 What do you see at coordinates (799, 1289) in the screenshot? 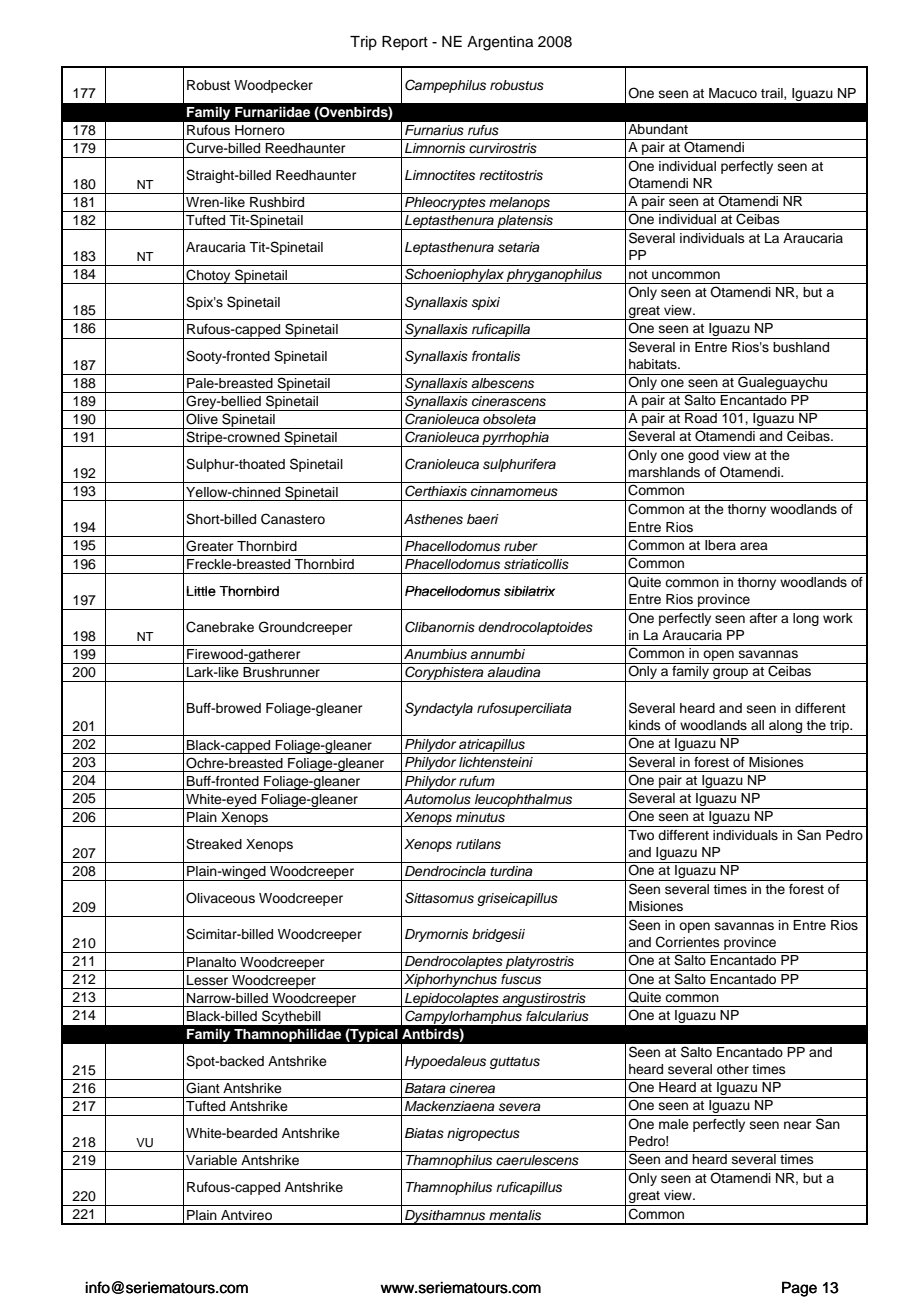
I see `Page` at bounding box center [799, 1289].
